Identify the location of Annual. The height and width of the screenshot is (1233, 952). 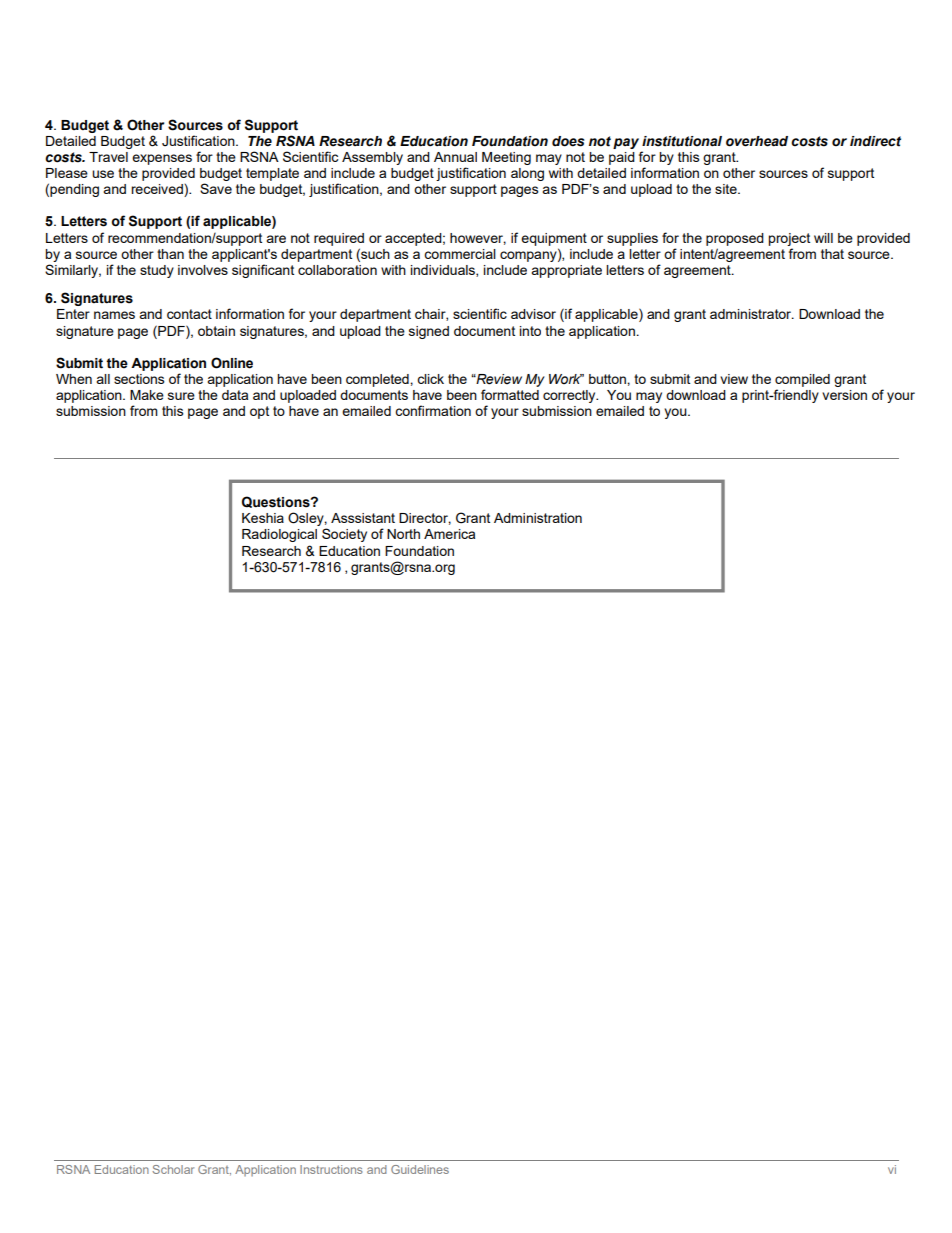
(455, 157).
